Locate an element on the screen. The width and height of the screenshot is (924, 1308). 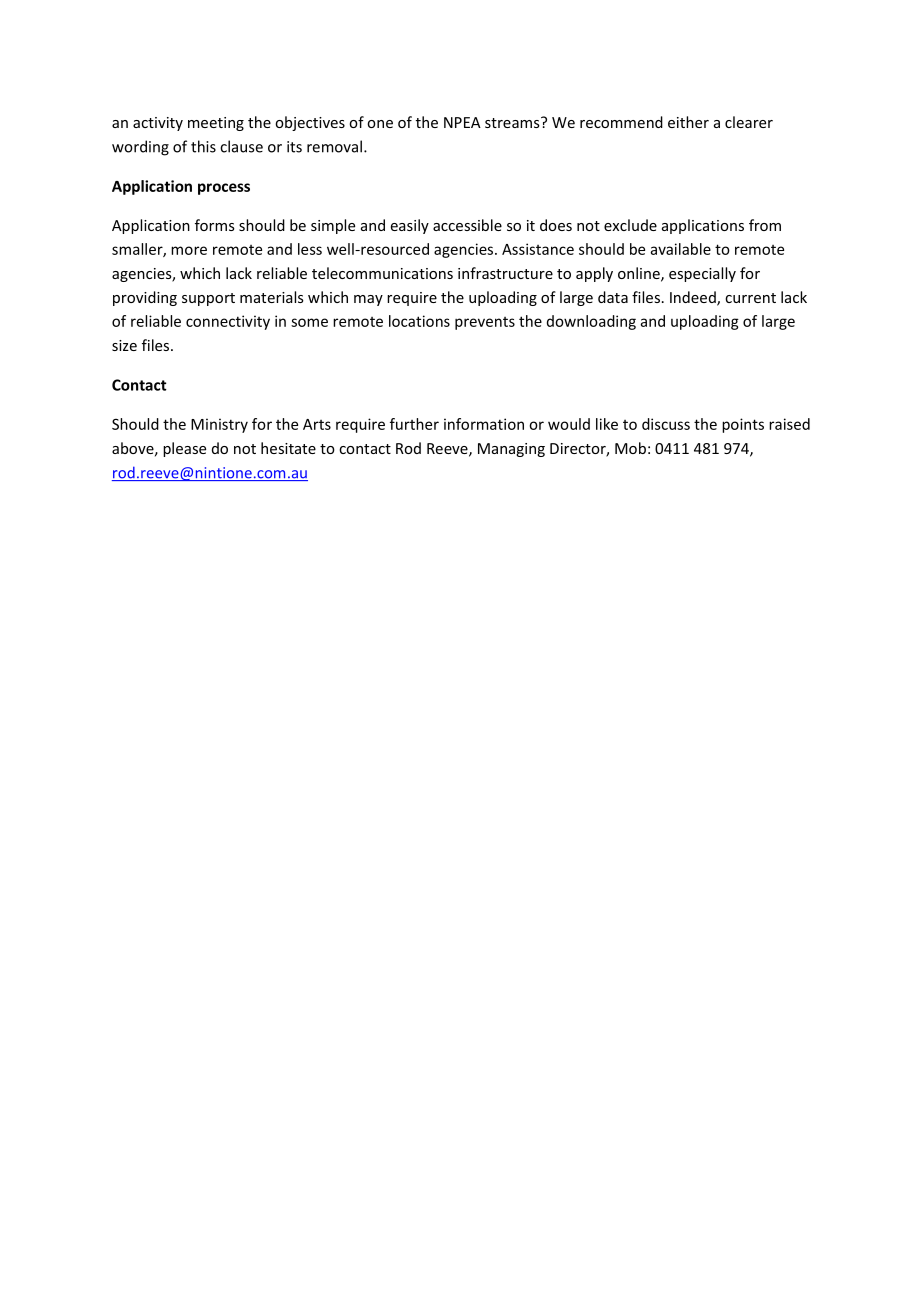
either is located at coordinates (688, 122).
